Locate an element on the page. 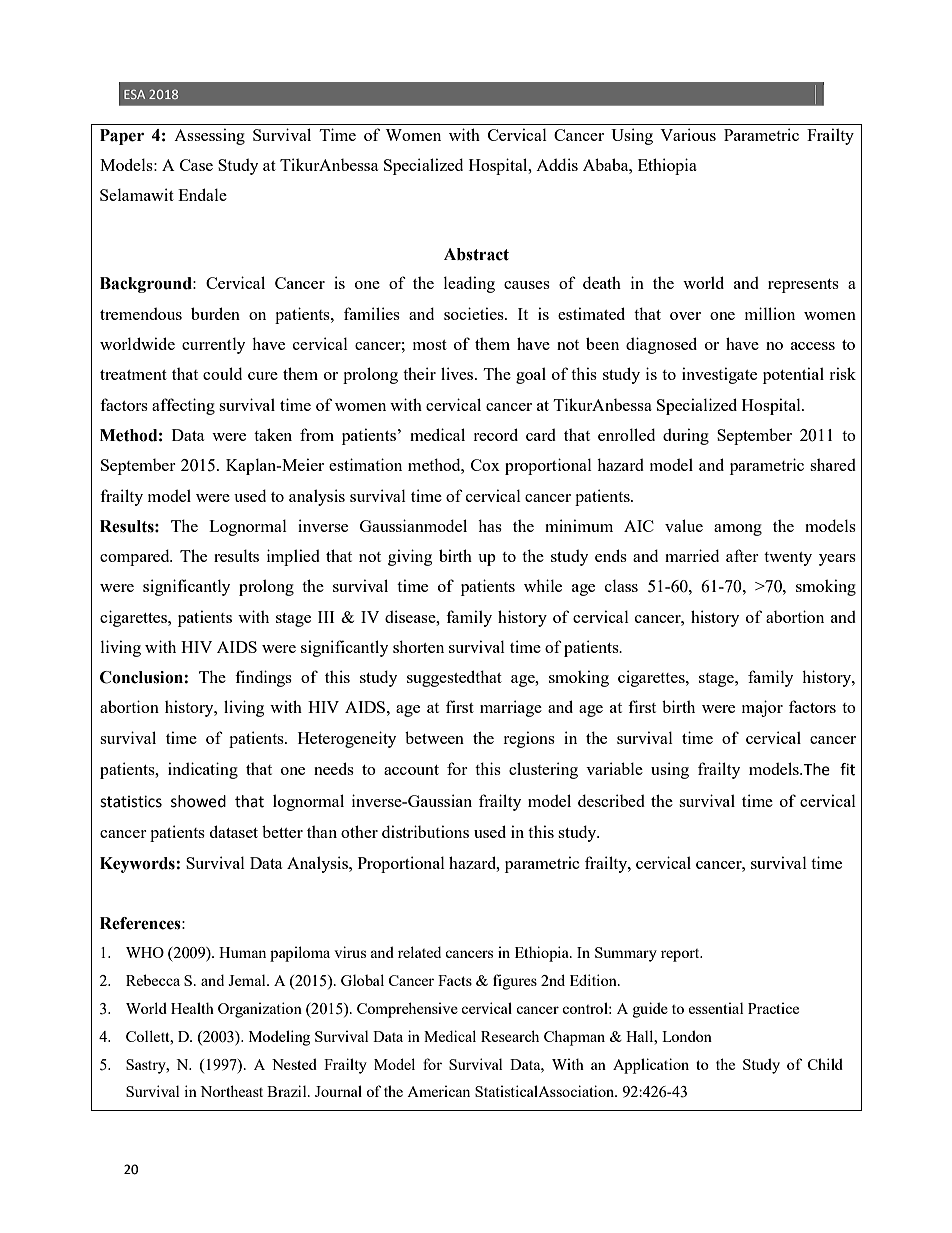 This document has width=952, height=1233. has is located at coordinates (490, 525).
